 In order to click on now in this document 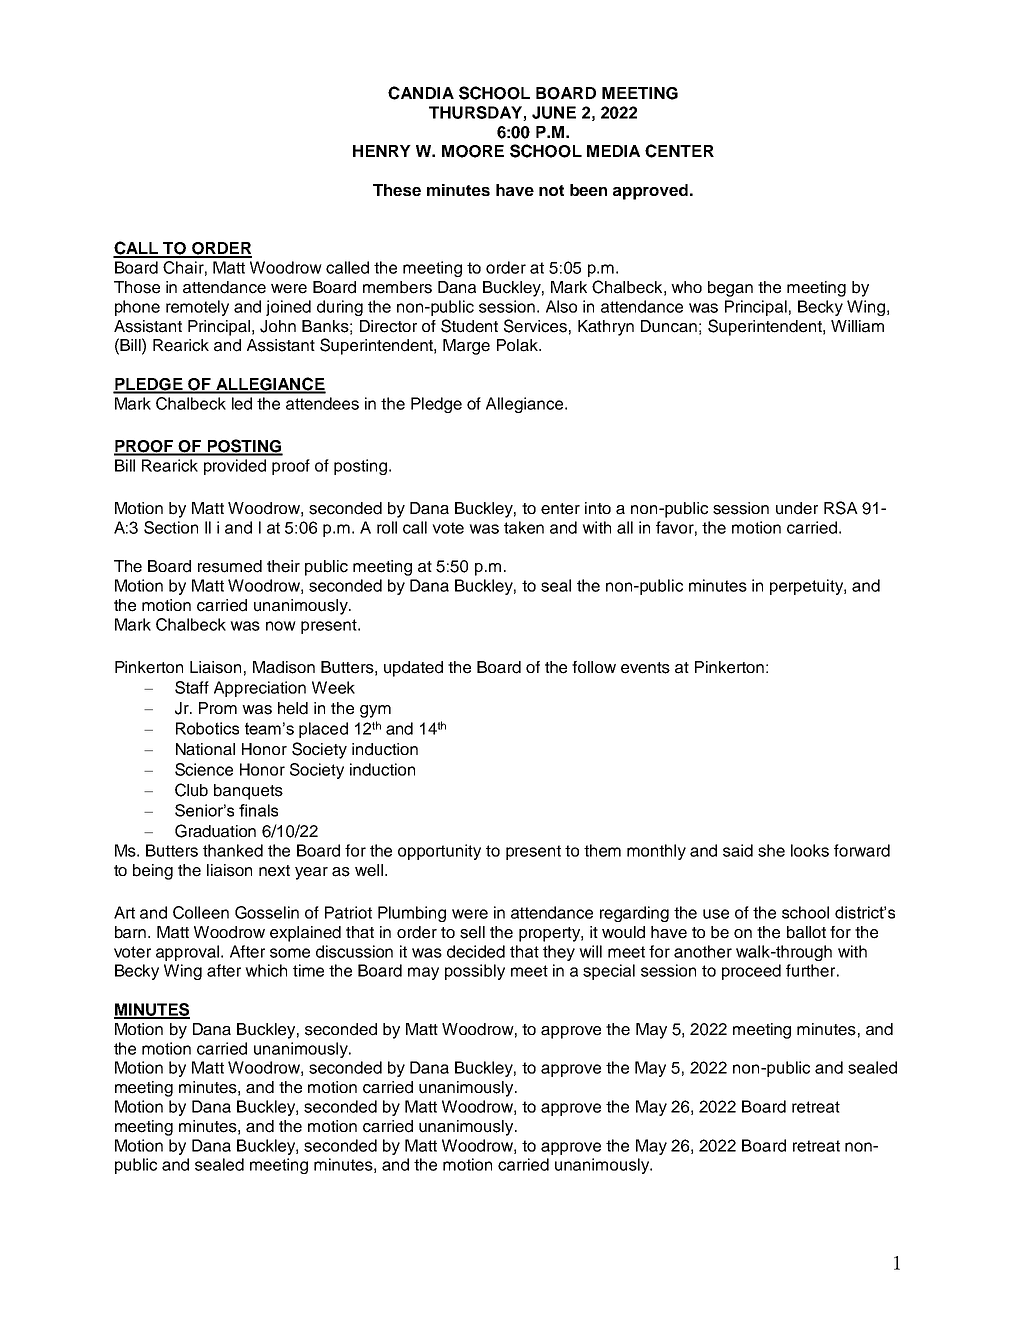, I will do `click(281, 626)`.
